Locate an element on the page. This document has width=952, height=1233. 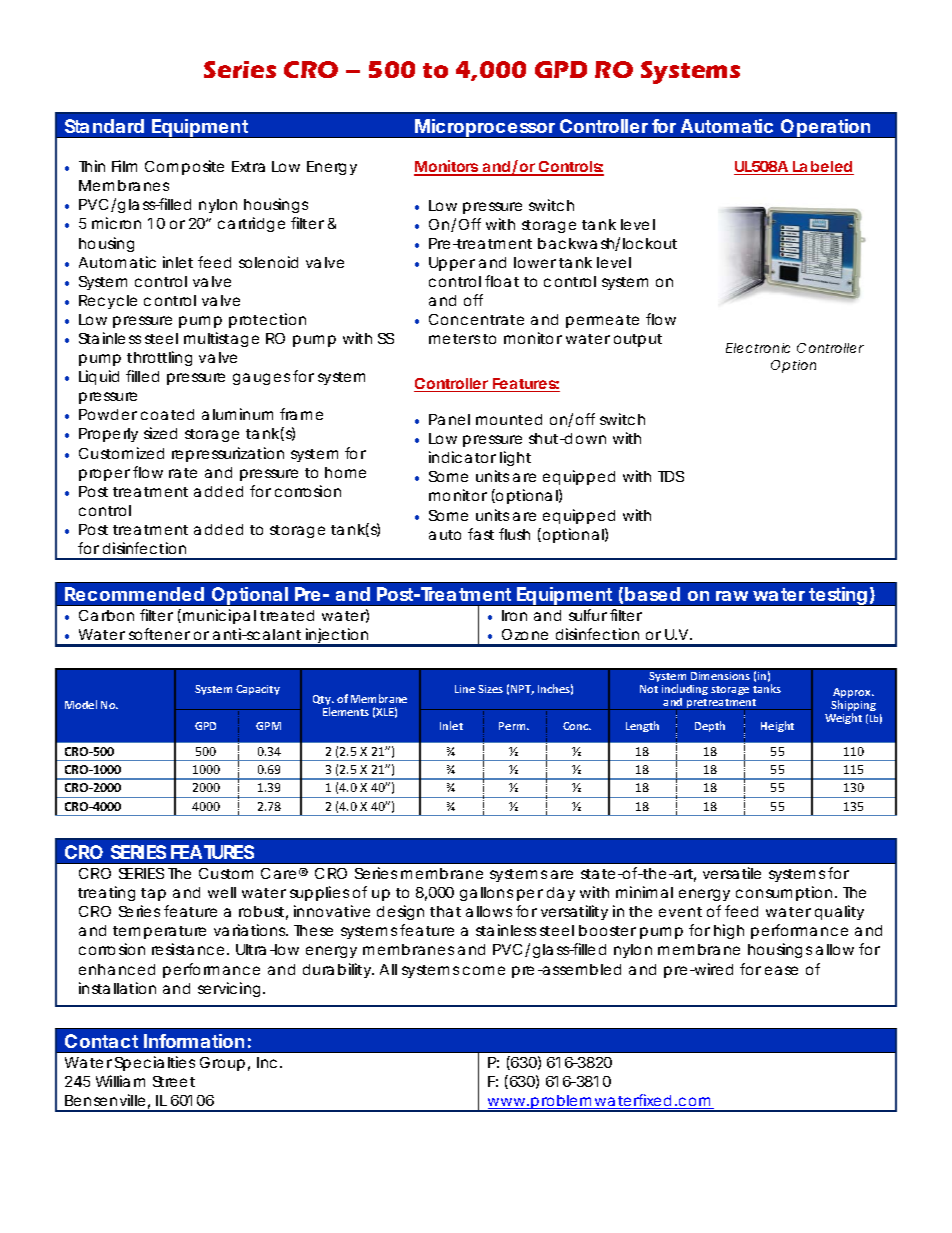
throttling is located at coordinates (159, 358).
